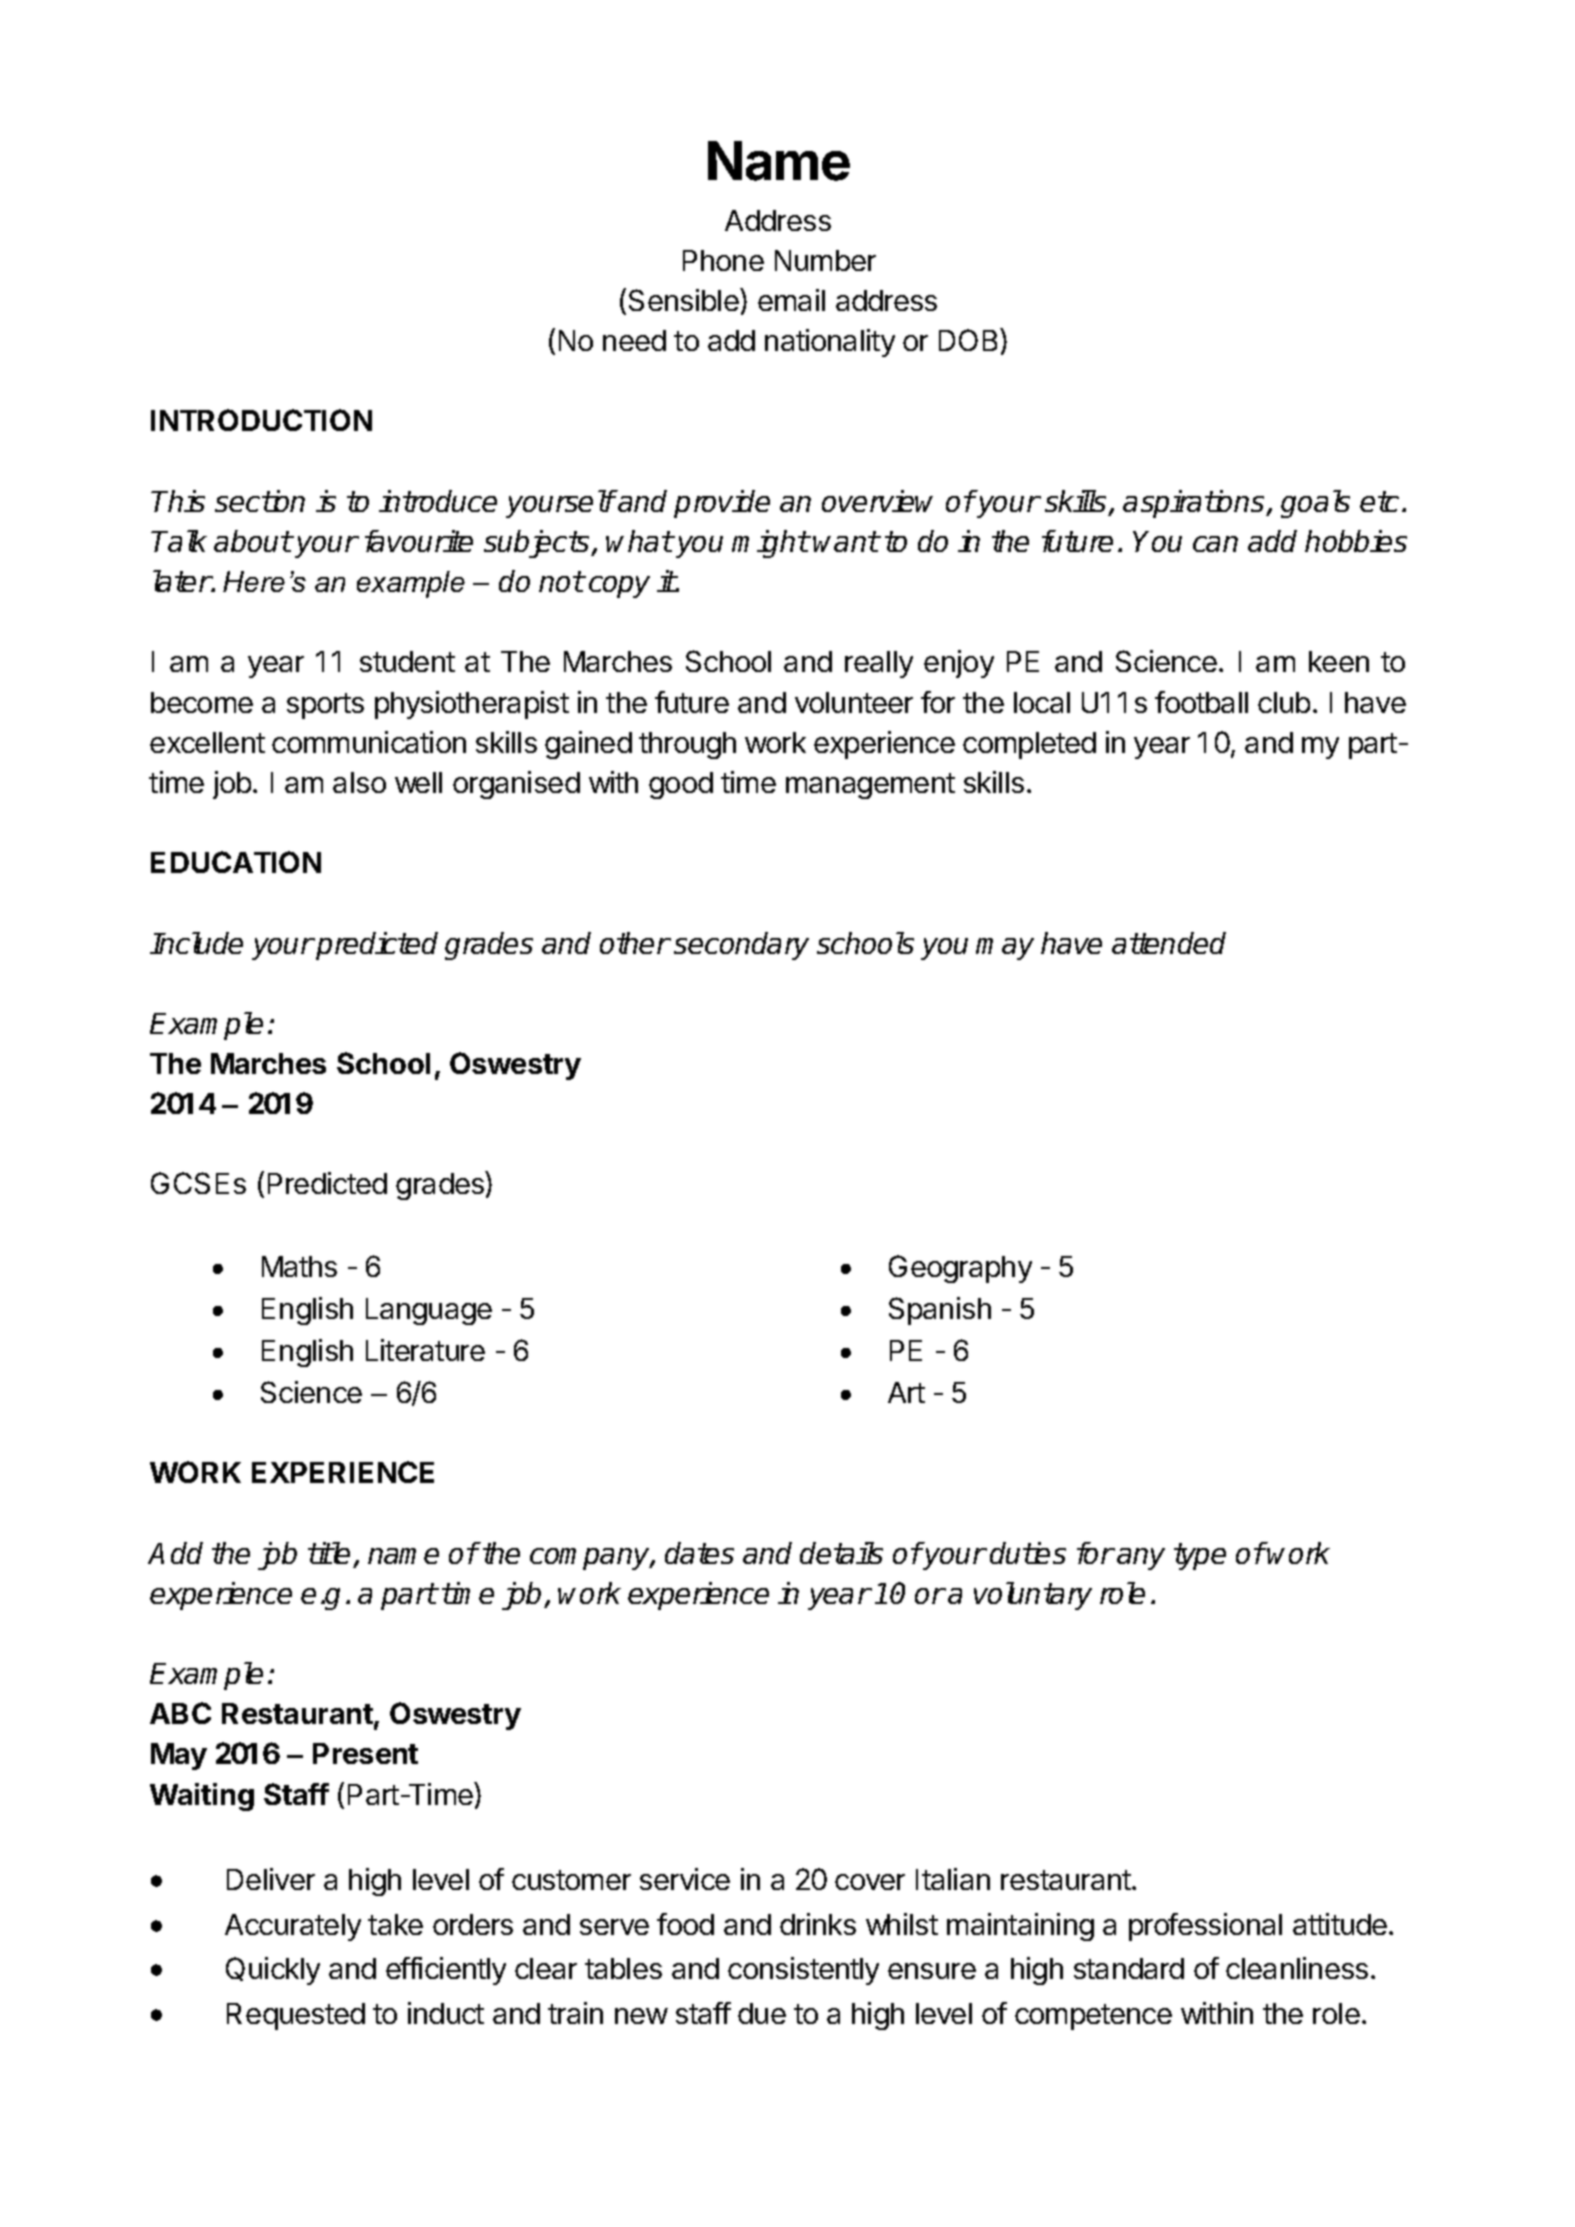 Image resolution: width=1575 pixels, height=2227 pixels. What do you see at coordinates (791, 300) in the screenshot?
I see `email` at bounding box center [791, 300].
